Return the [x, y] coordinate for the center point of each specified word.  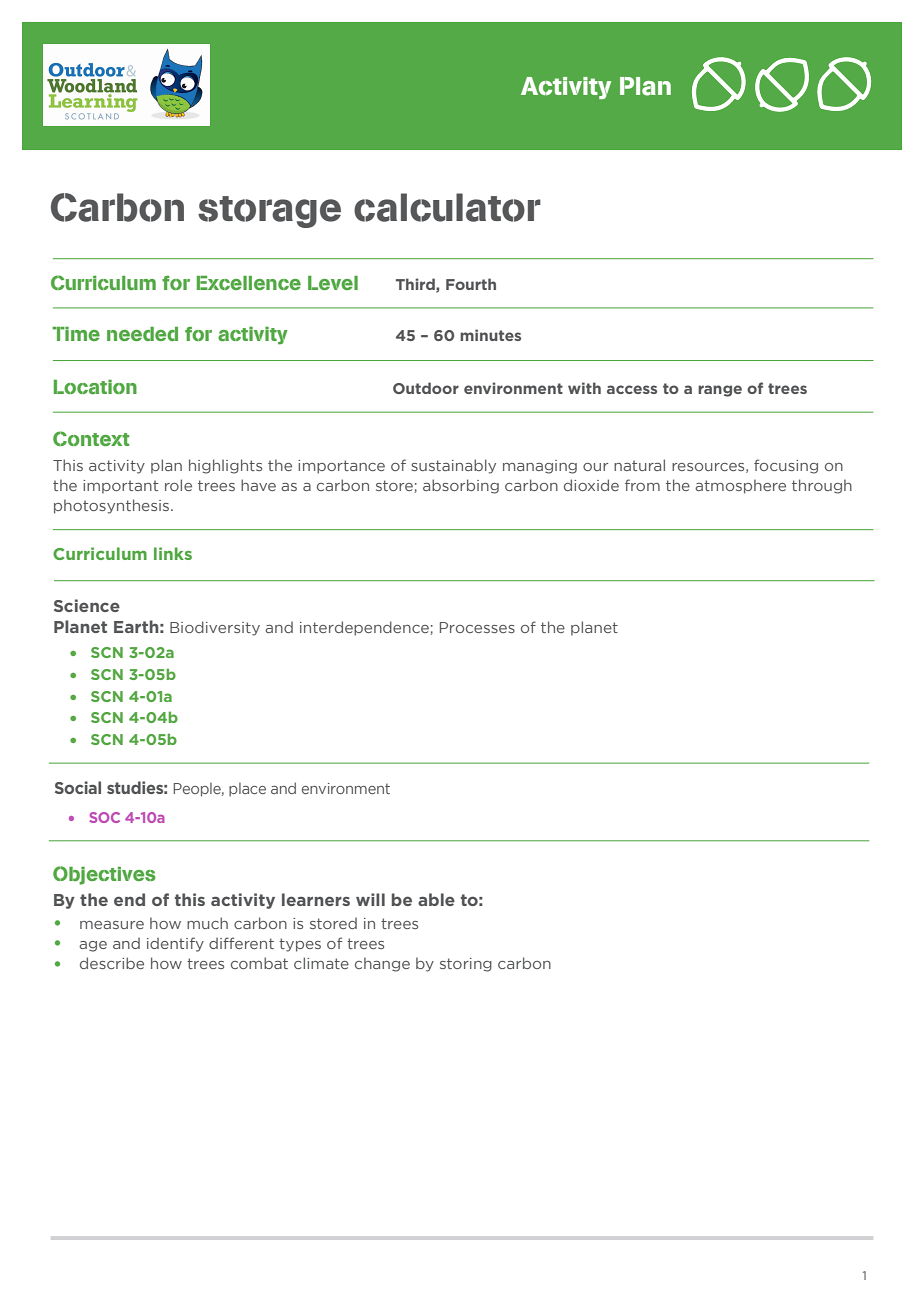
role [178, 485]
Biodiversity [215, 628]
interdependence [365, 628]
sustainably [453, 466]
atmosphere [740, 486]
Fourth [471, 284]
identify [175, 944]
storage [269, 212]
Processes [477, 627]
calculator [447, 207]
